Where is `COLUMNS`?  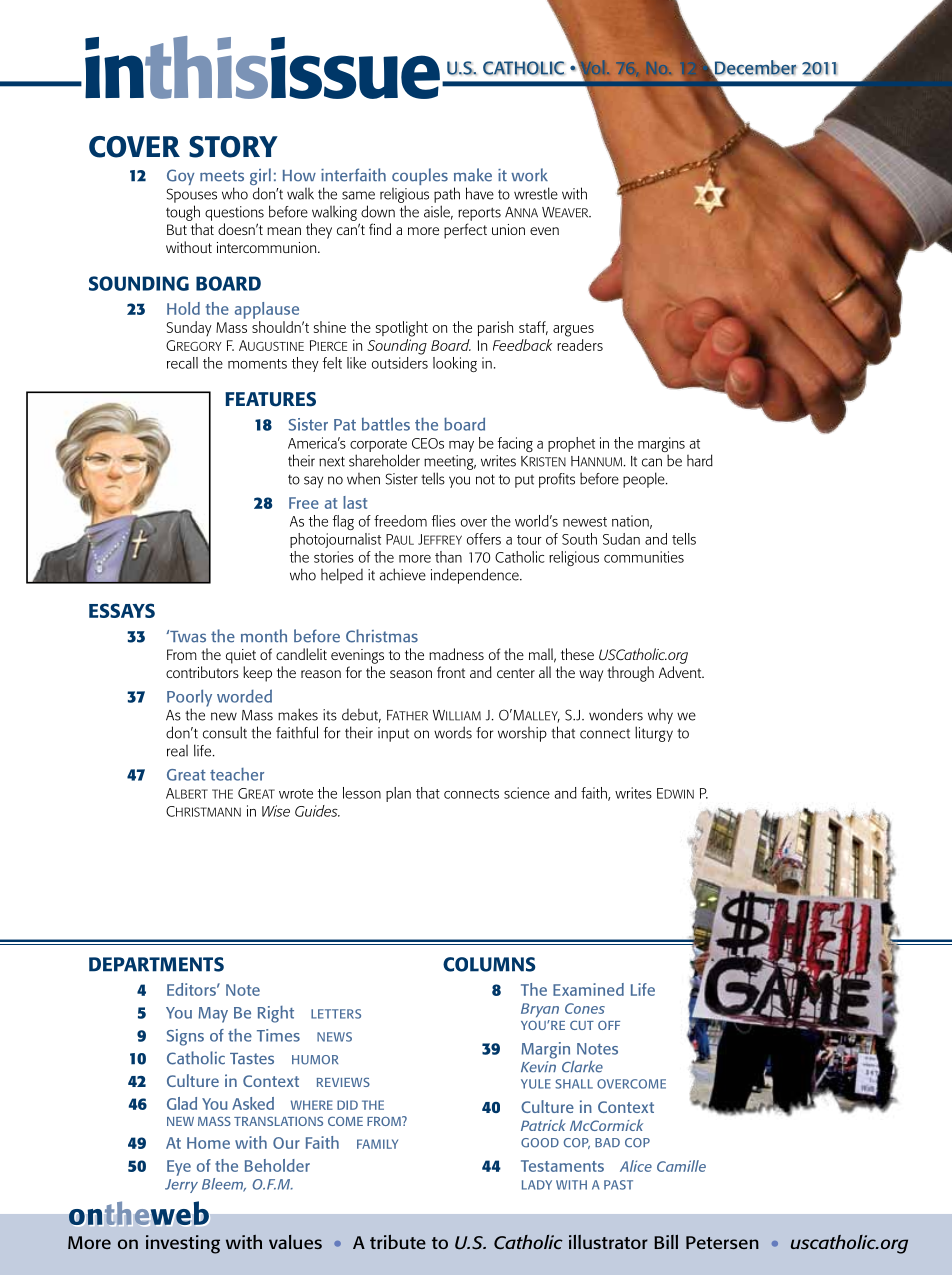 COLUMNS is located at coordinates (489, 964).
